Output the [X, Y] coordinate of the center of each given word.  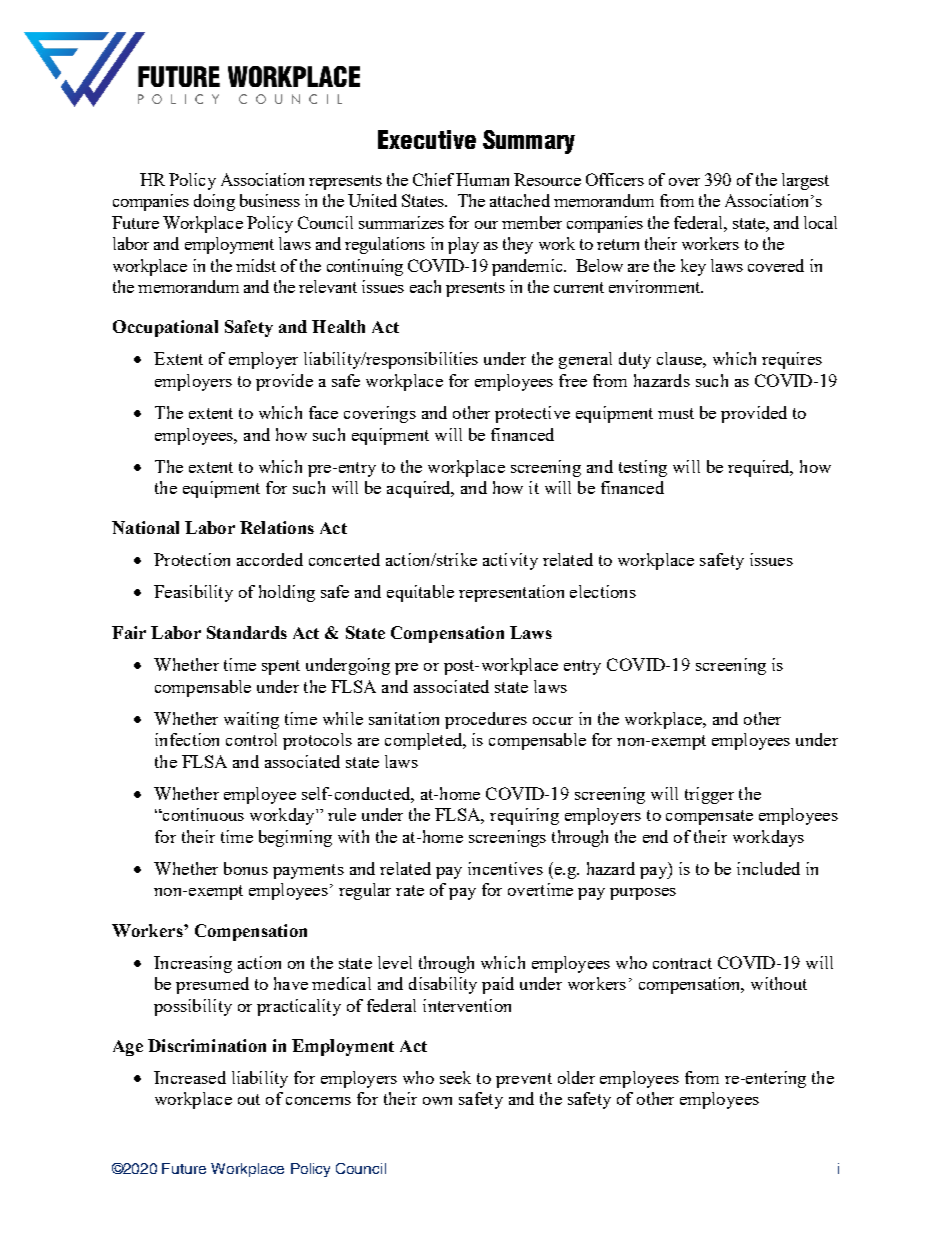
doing [214, 202]
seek [455, 1077]
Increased [190, 1077]
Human [482, 179]
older [576, 1077]
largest [805, 181]
